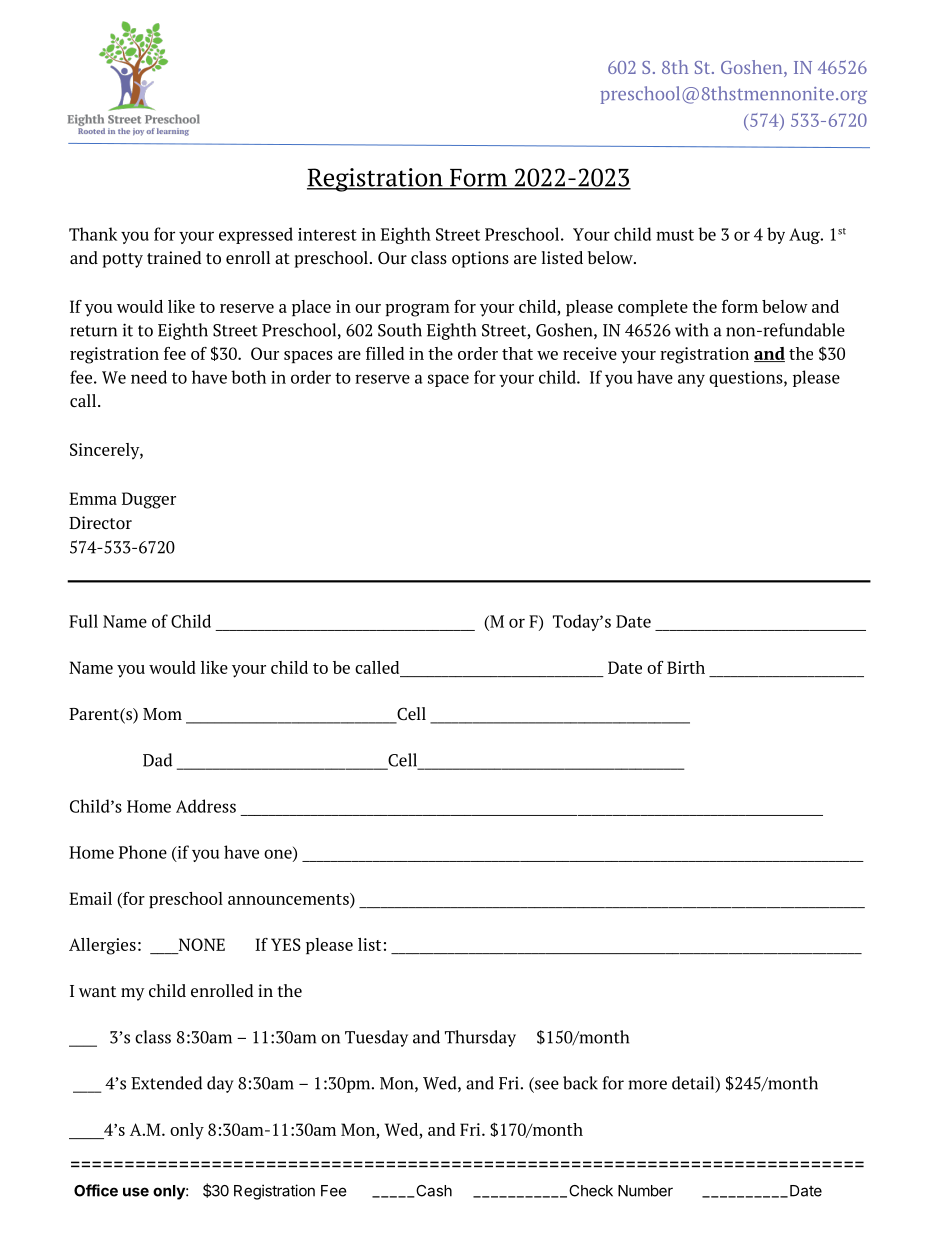 The width and height of the screenshot is (952, 1233). What do you see at coordinates (546, 1085) in the screenshot?
I see `see` at bounding box center [546, 1085].
